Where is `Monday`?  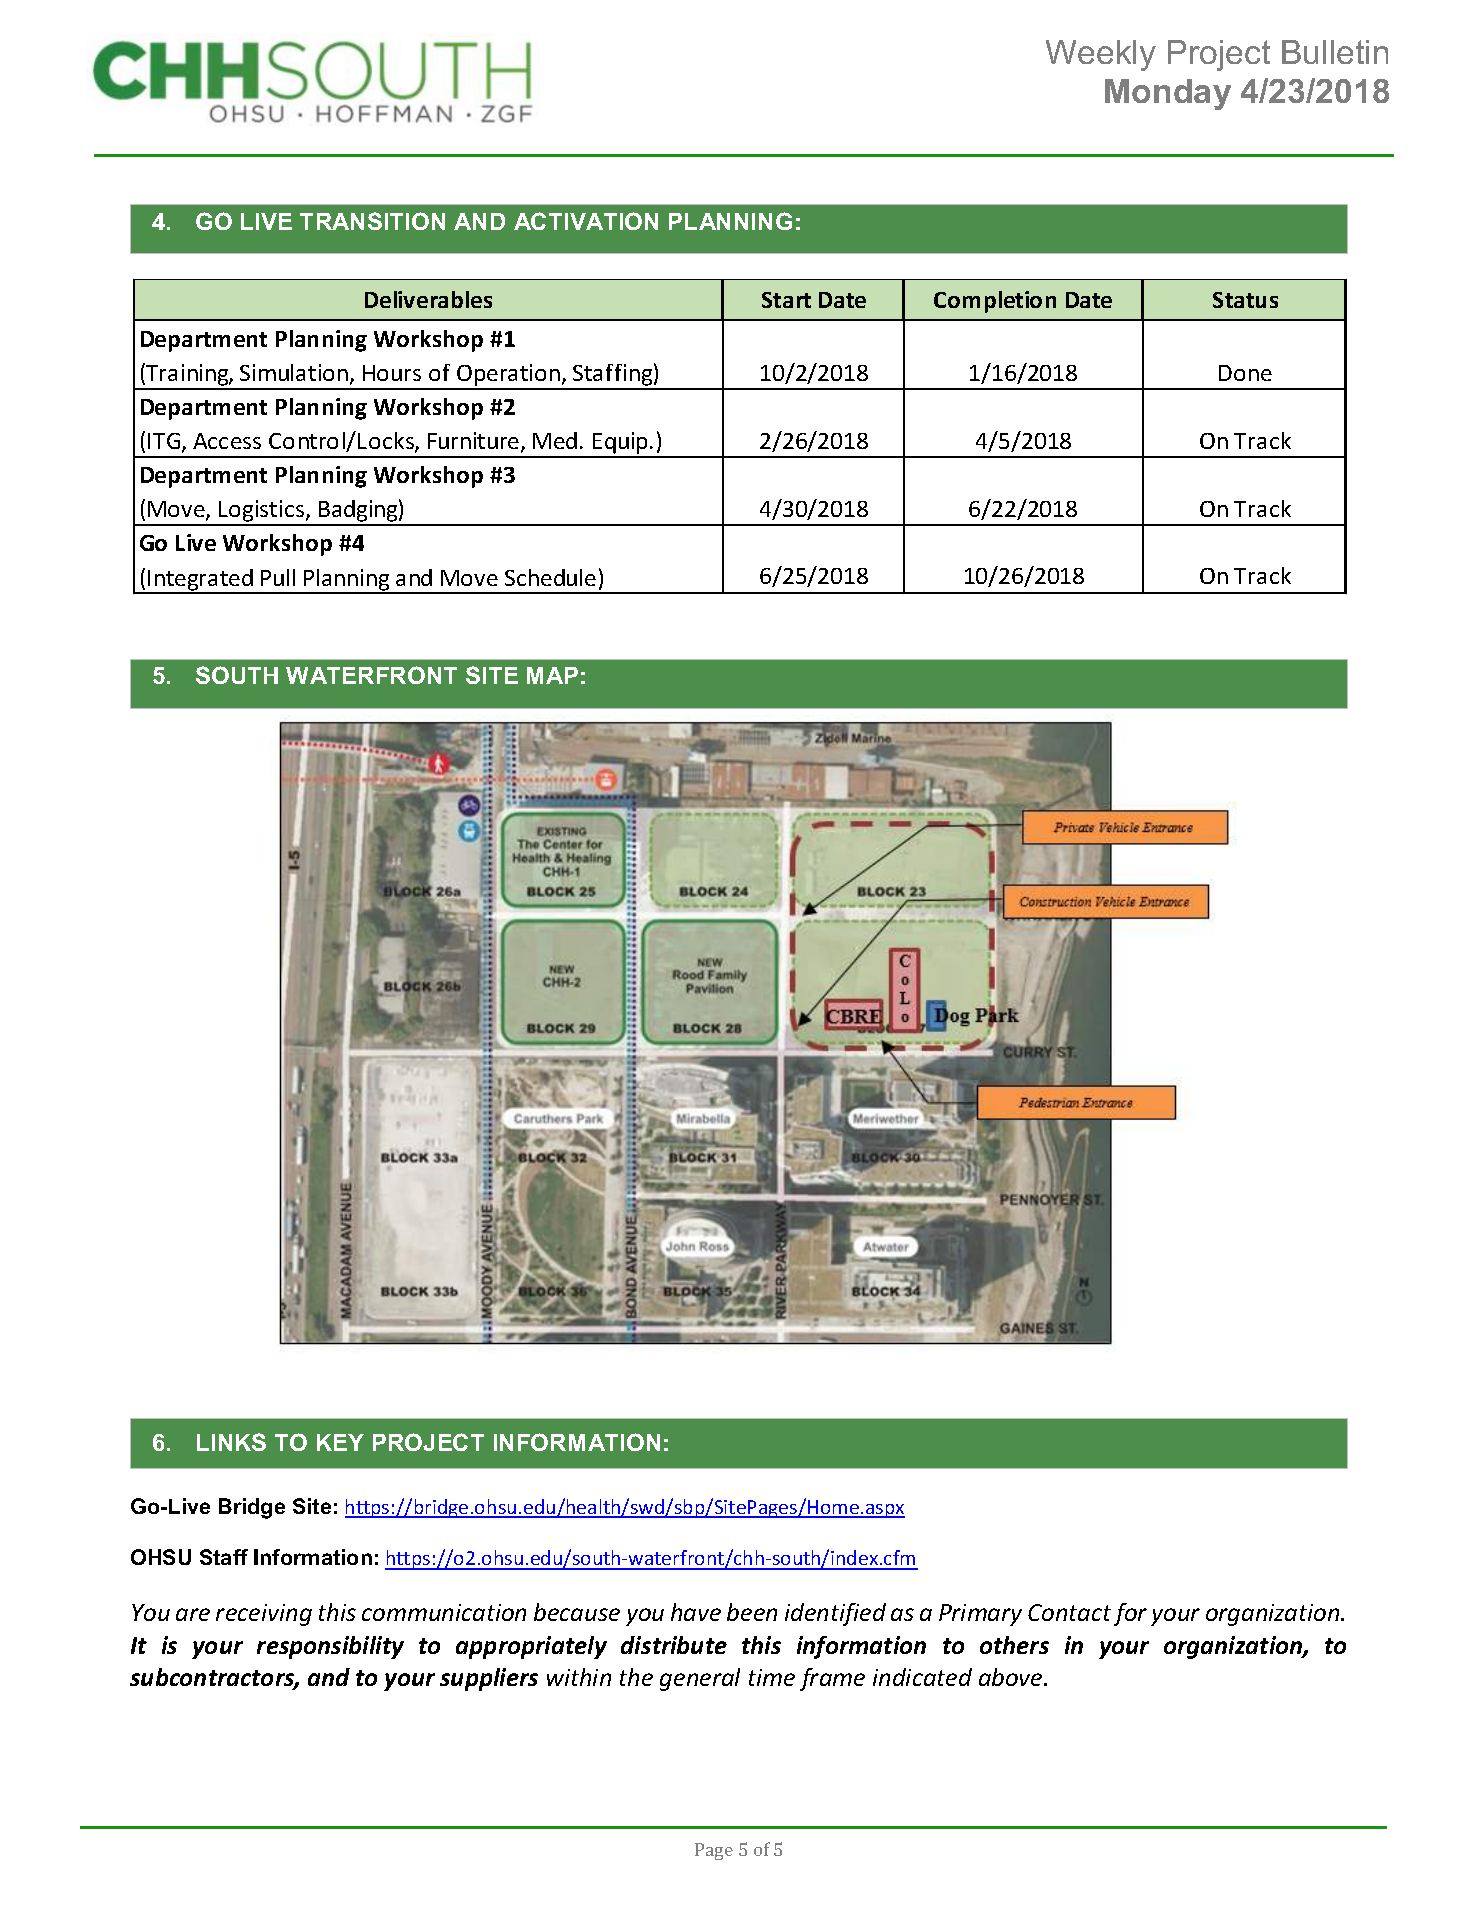 Monday is located at coordinates (1168, 94).
